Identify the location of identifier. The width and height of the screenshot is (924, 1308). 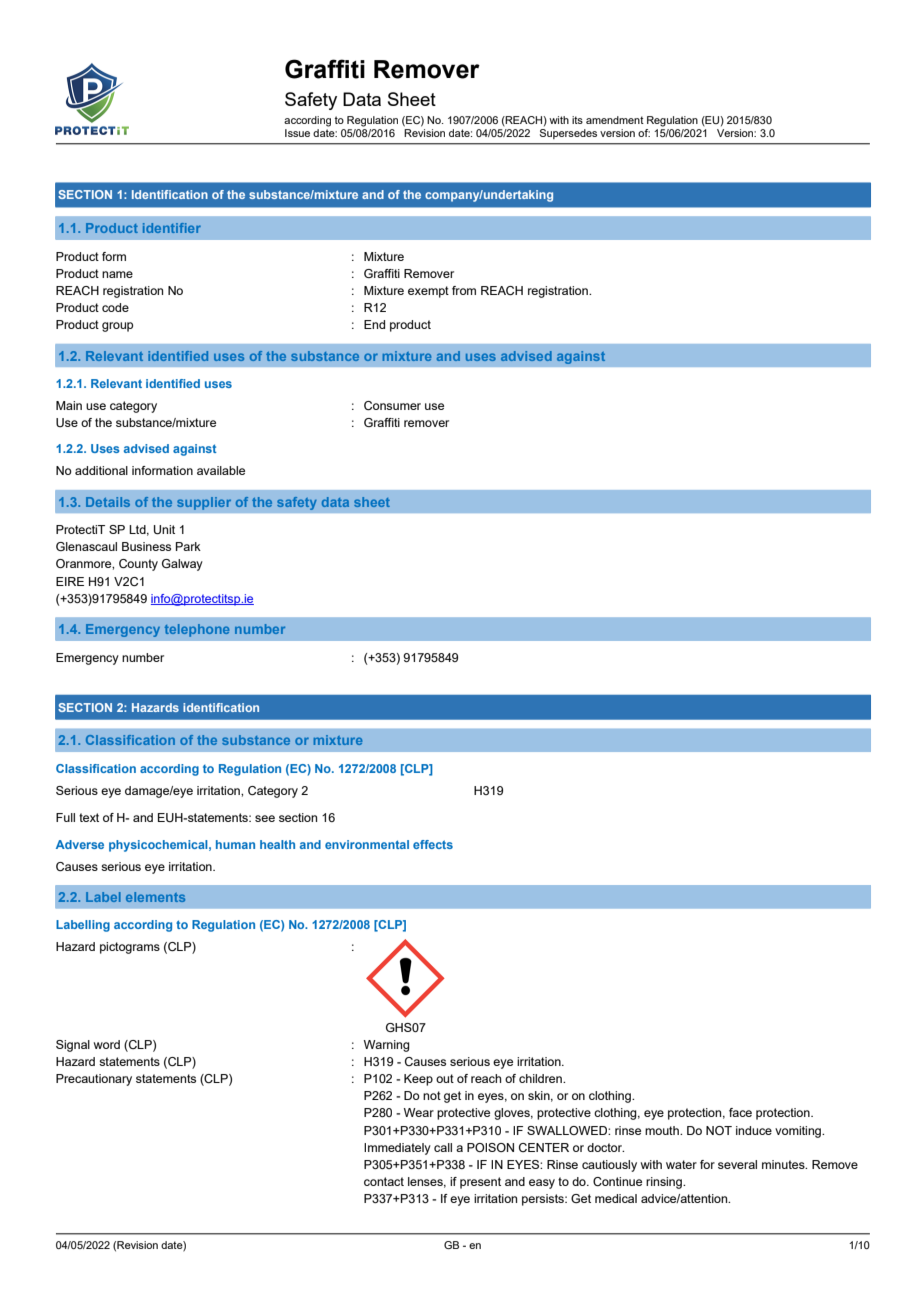
(172, 228).
